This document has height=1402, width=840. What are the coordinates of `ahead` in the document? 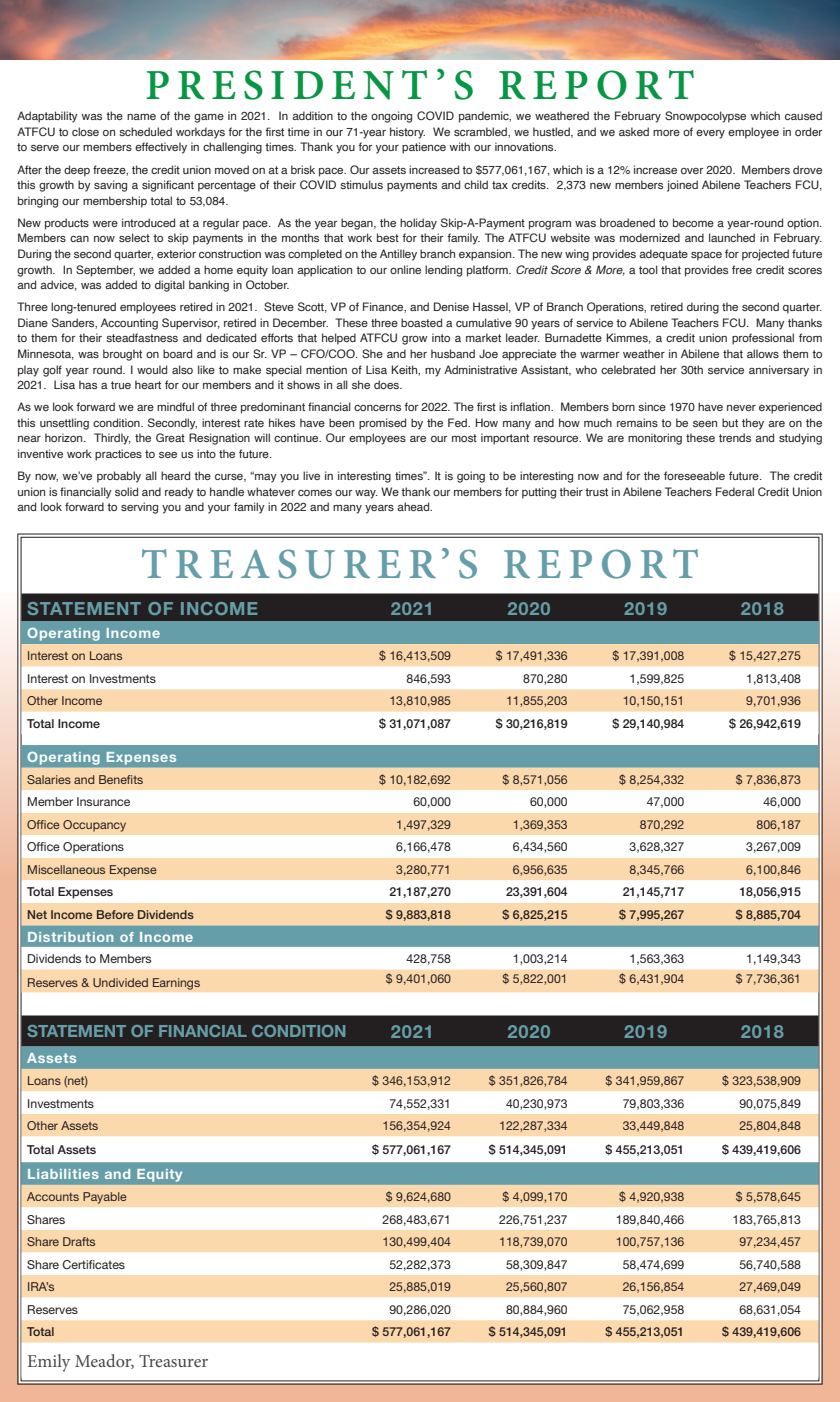 It's located at (414, 506).
